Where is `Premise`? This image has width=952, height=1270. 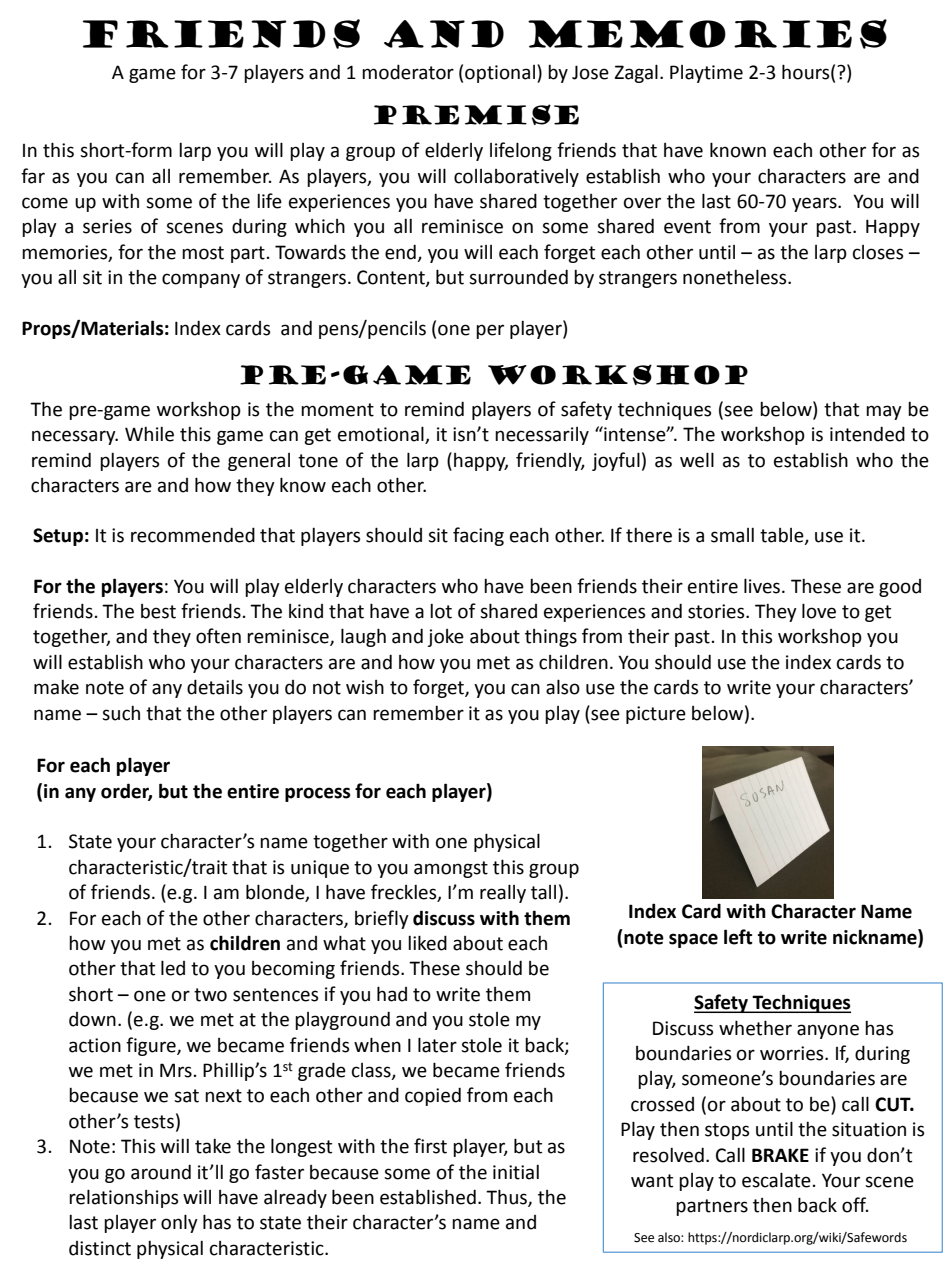 Premise is located at coordinates (476, 114).
